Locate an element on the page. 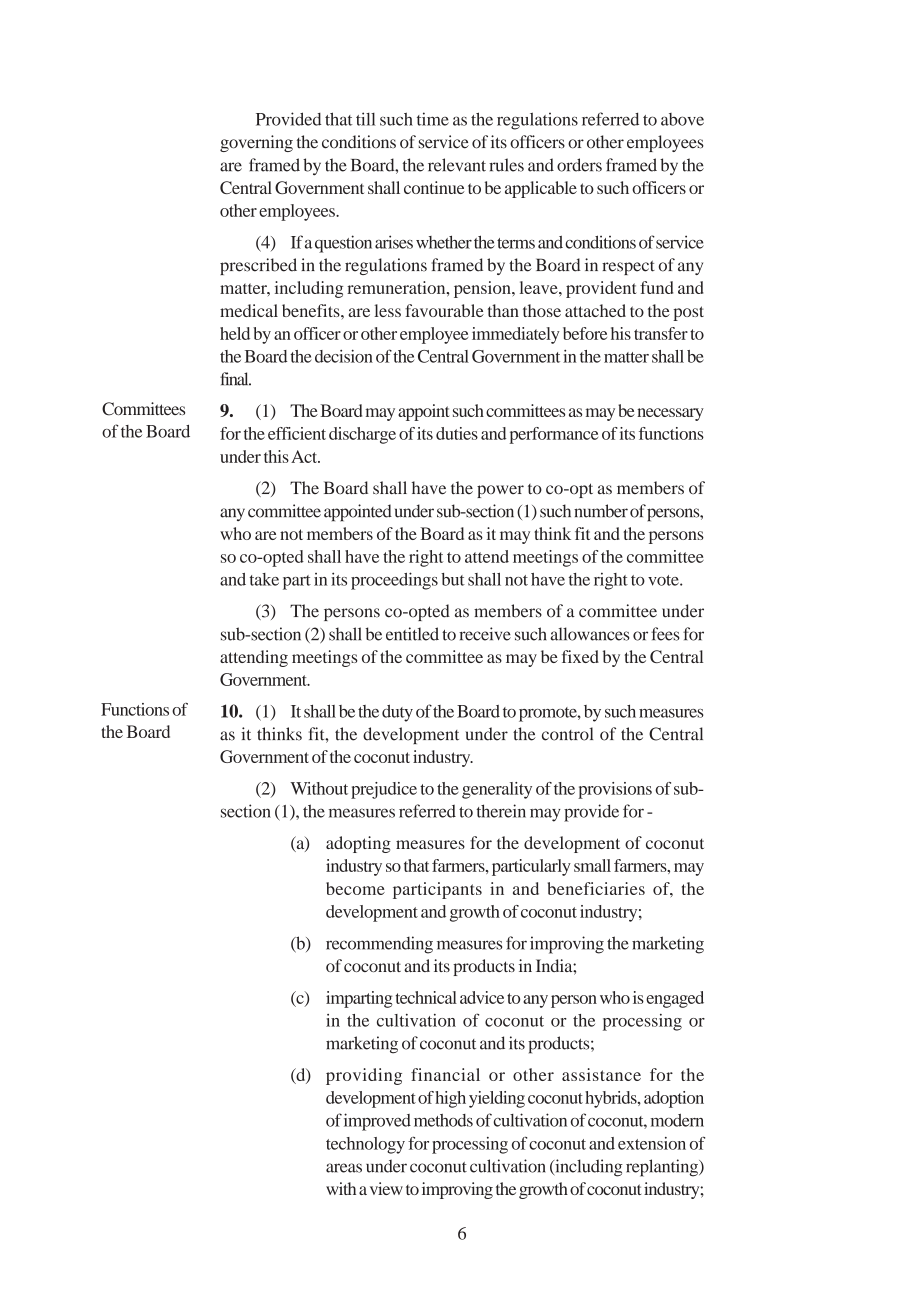  above is located at coordinates (682, 119).
